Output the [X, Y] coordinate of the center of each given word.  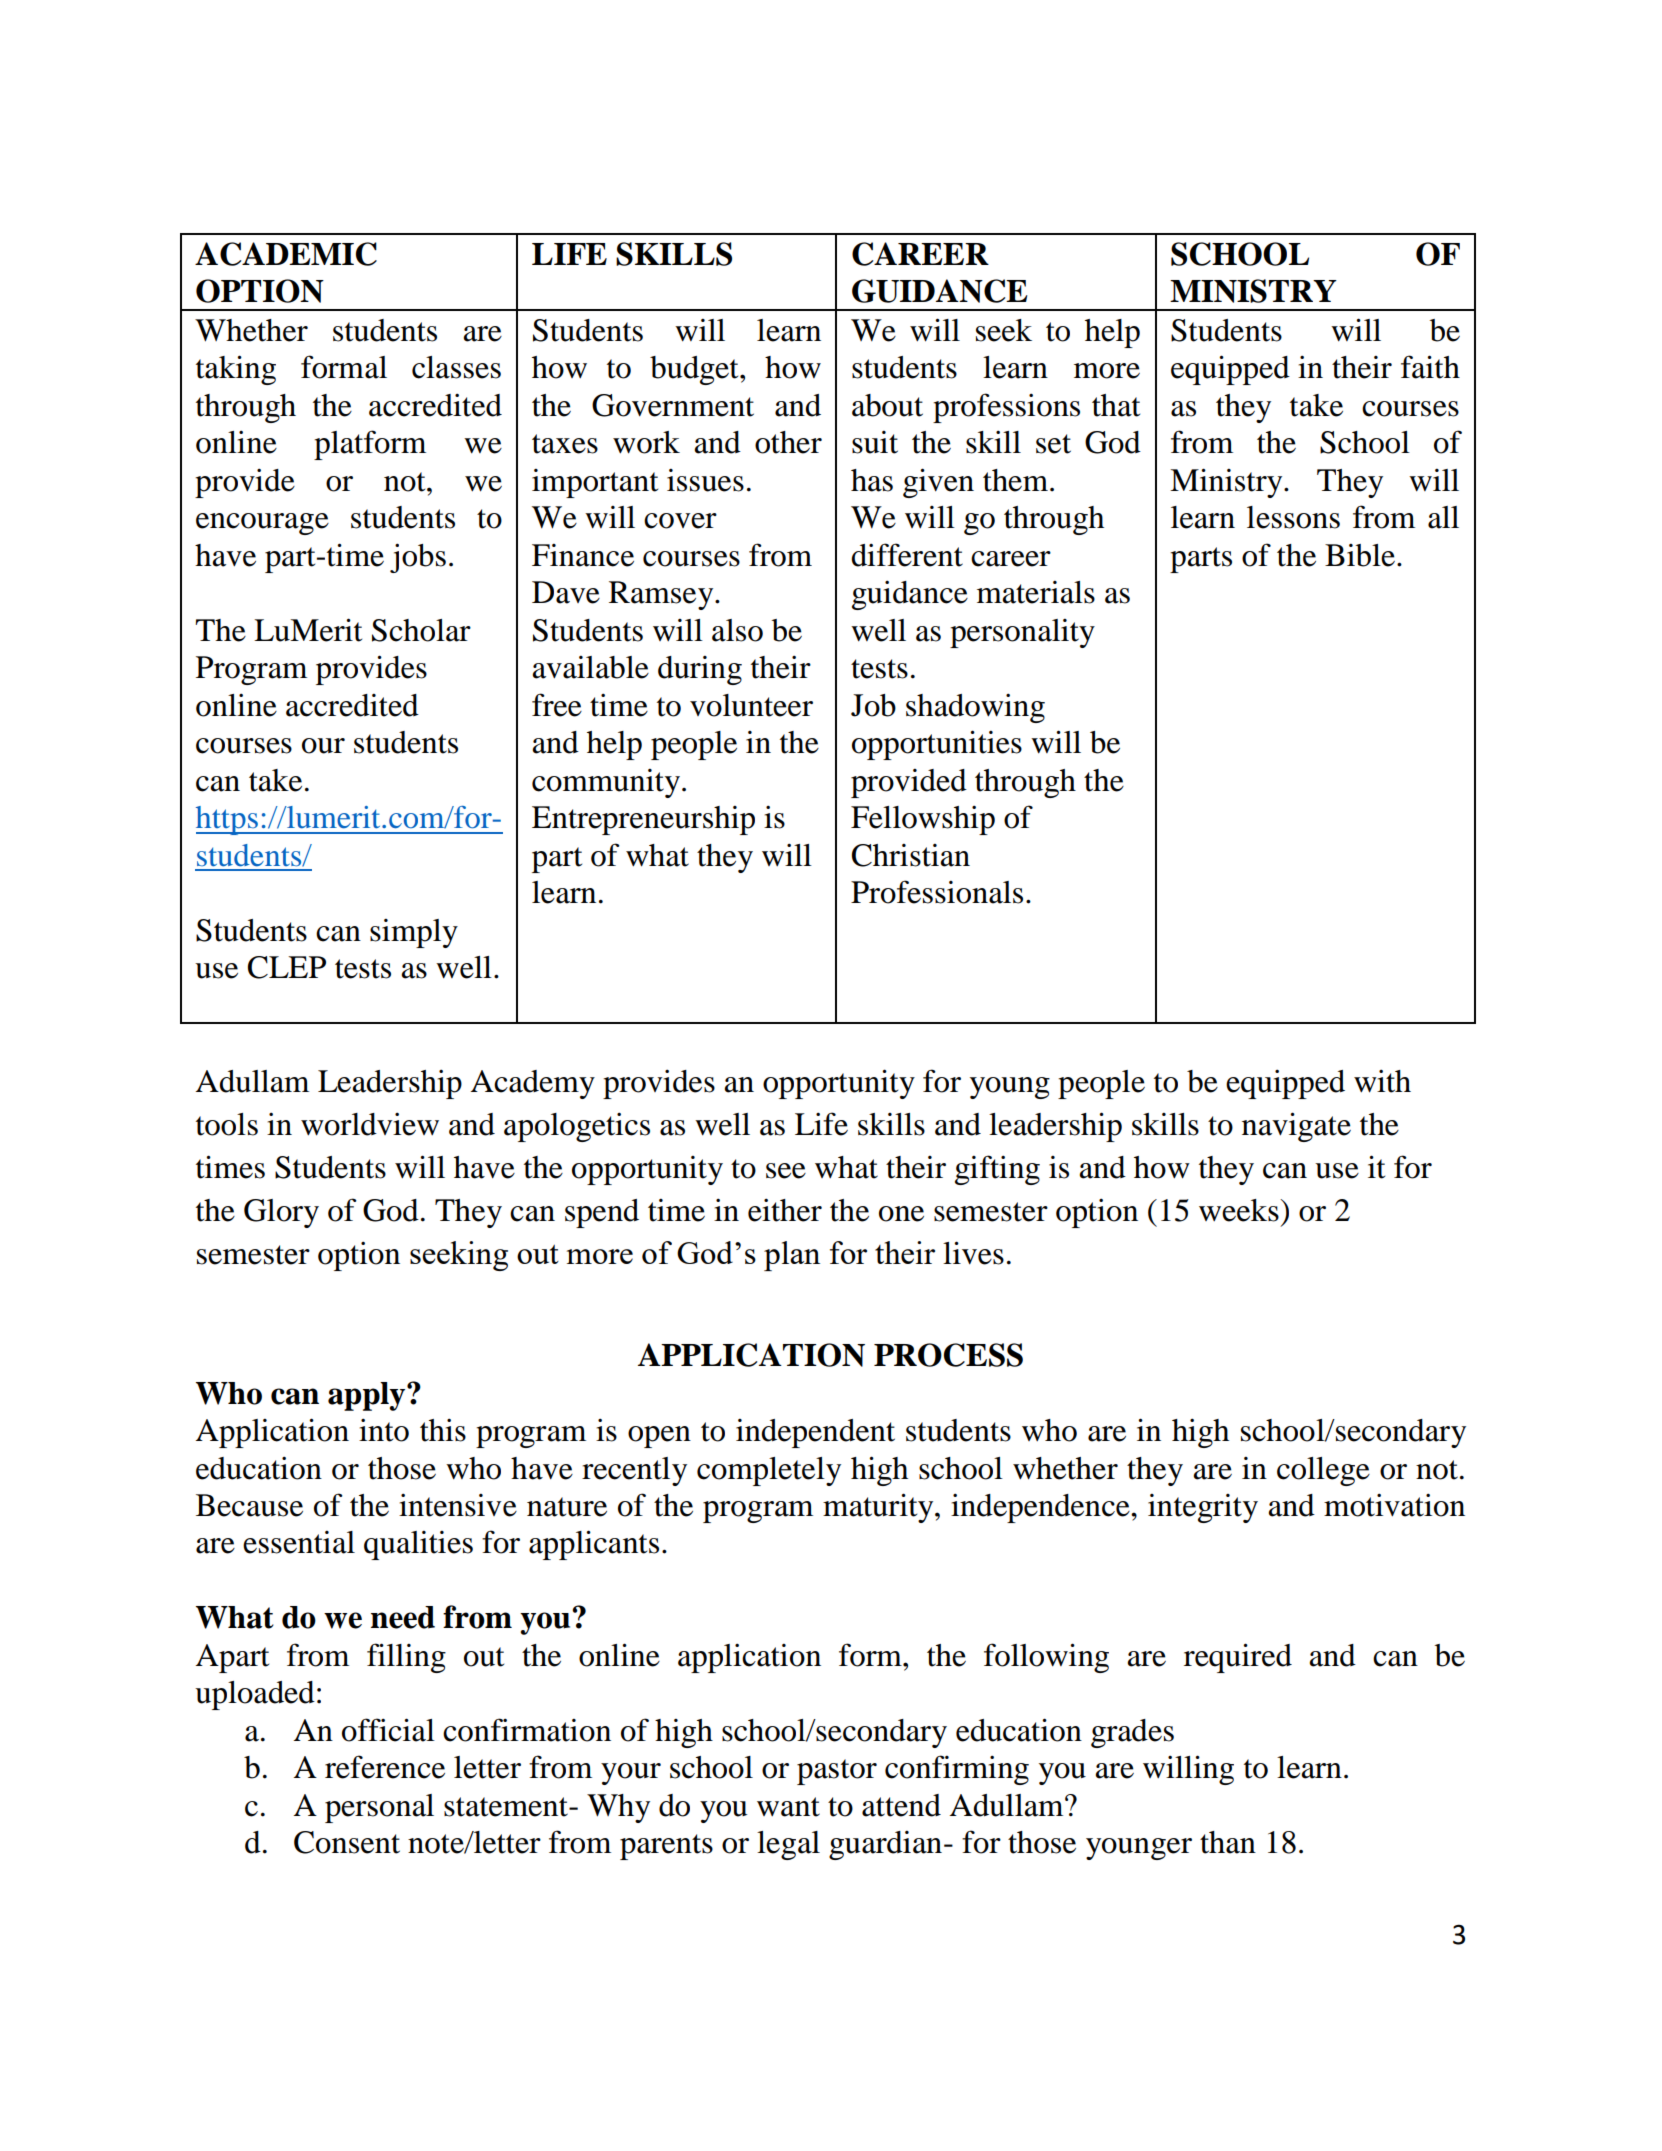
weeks [1240, 1210]
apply [368, 1396]
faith [1430, 367]
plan [792, 1256]
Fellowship [923, 820]
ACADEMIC [286, 254]
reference [385, 1767]
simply [414, 933]
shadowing [975, 708]
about [887, 405]
